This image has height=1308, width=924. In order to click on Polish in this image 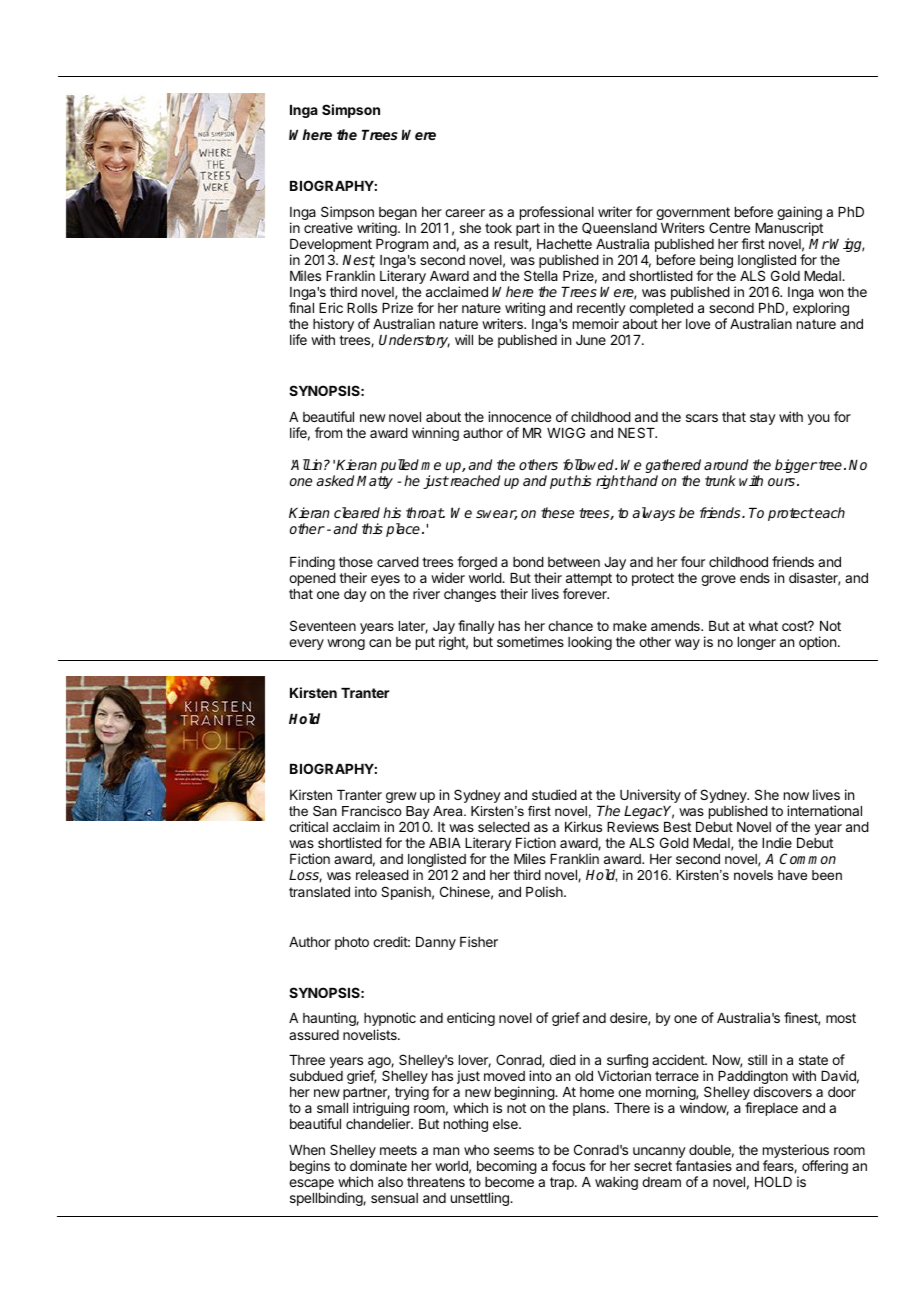, I will do `click(545, 891)`.
